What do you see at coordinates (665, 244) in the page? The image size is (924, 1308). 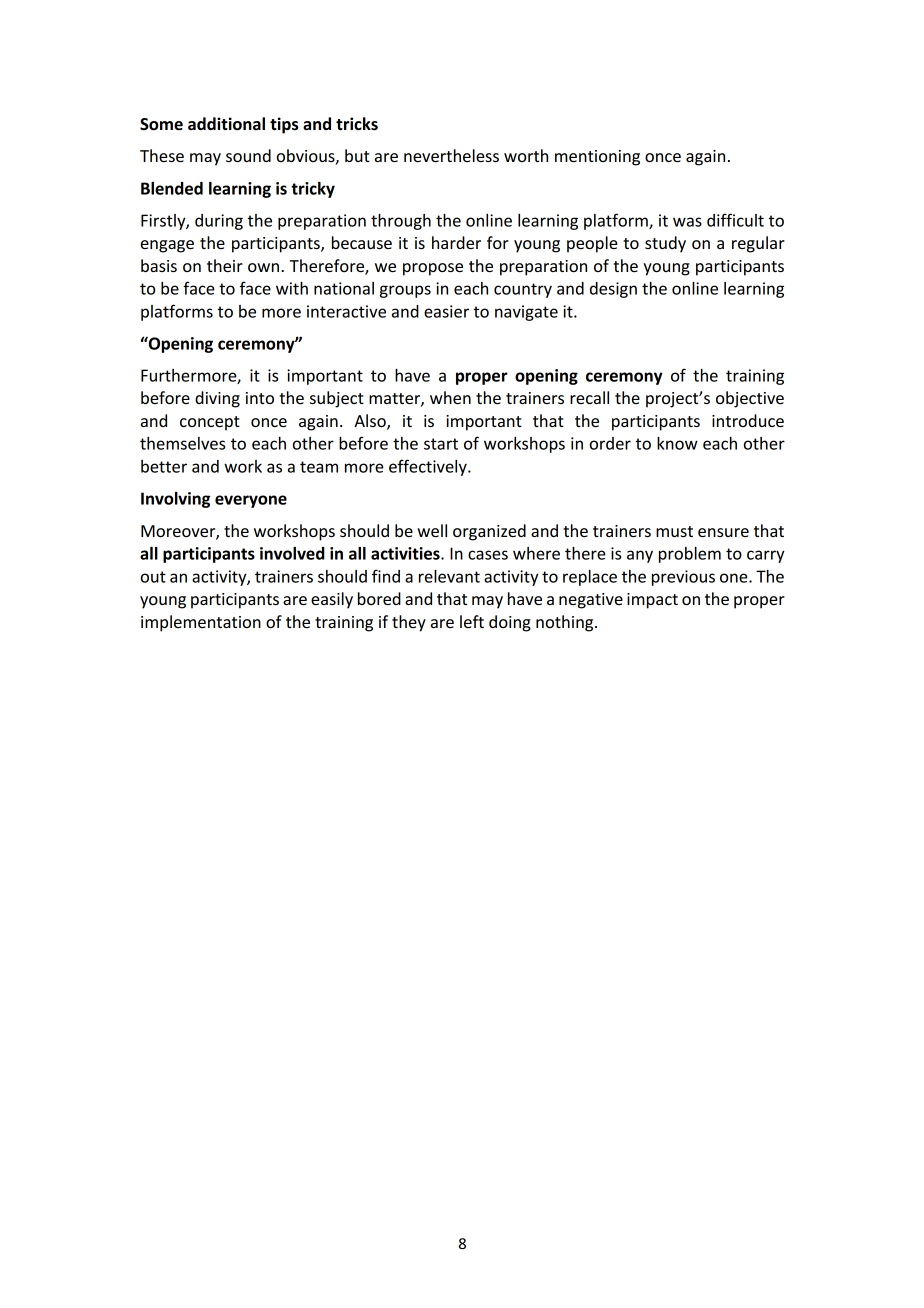 I see `study` at bounding box center [665, 244].
